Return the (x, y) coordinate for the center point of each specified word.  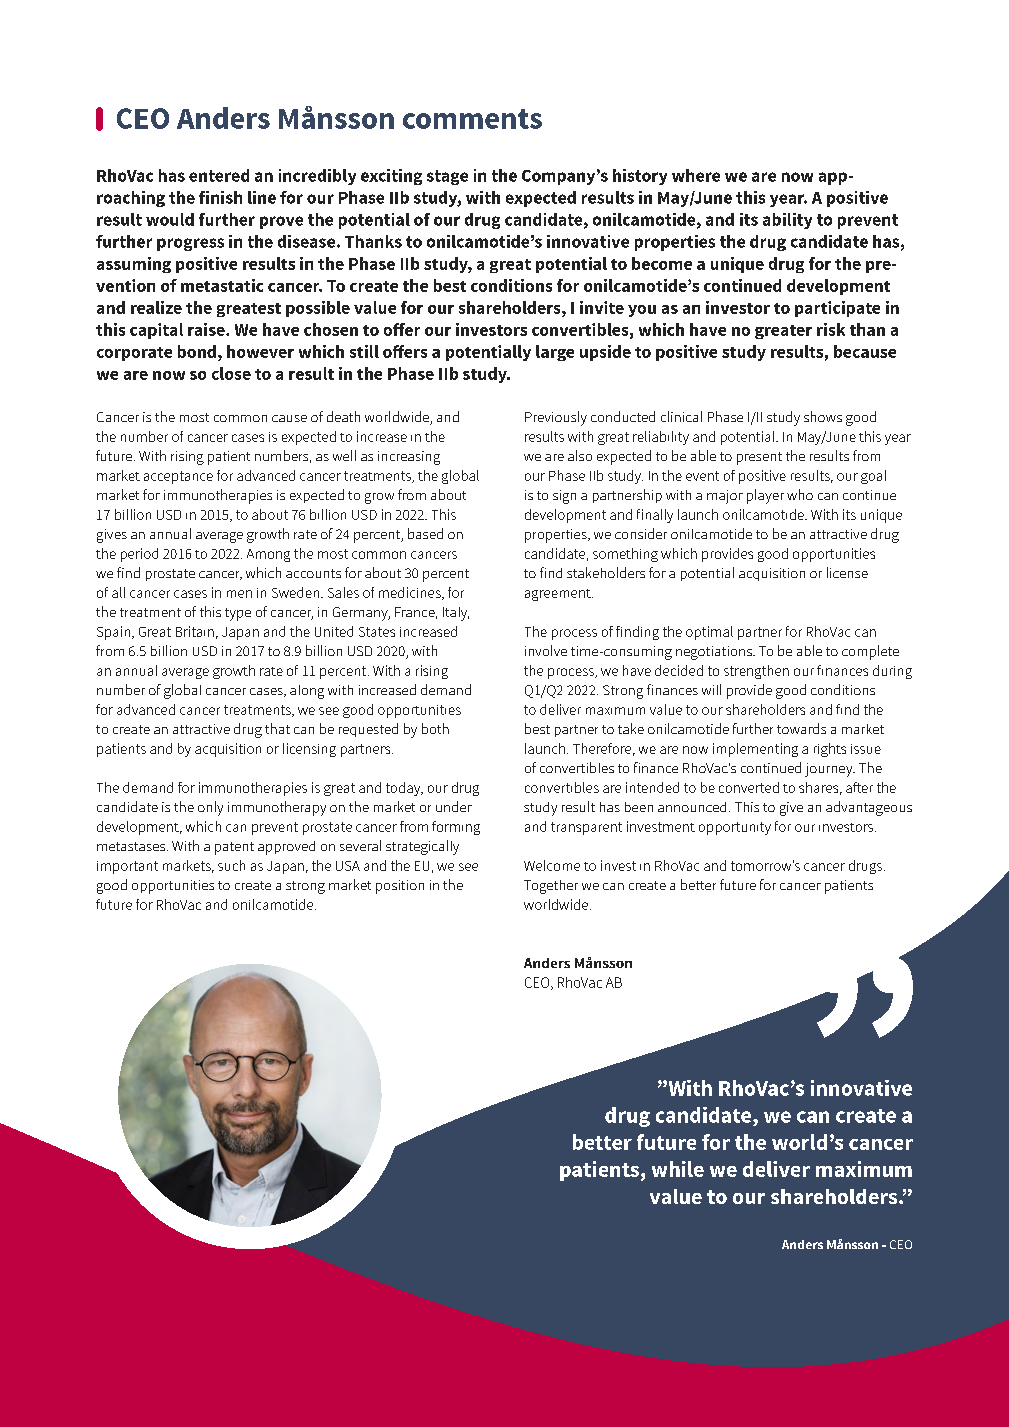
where (696, 175)
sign (564, 497)
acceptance (178, 477)
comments (472, 119)
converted (749, 787)
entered (219, 175)
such (231, 865)
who (800, 494)
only (210, 808)
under (454, 806)
